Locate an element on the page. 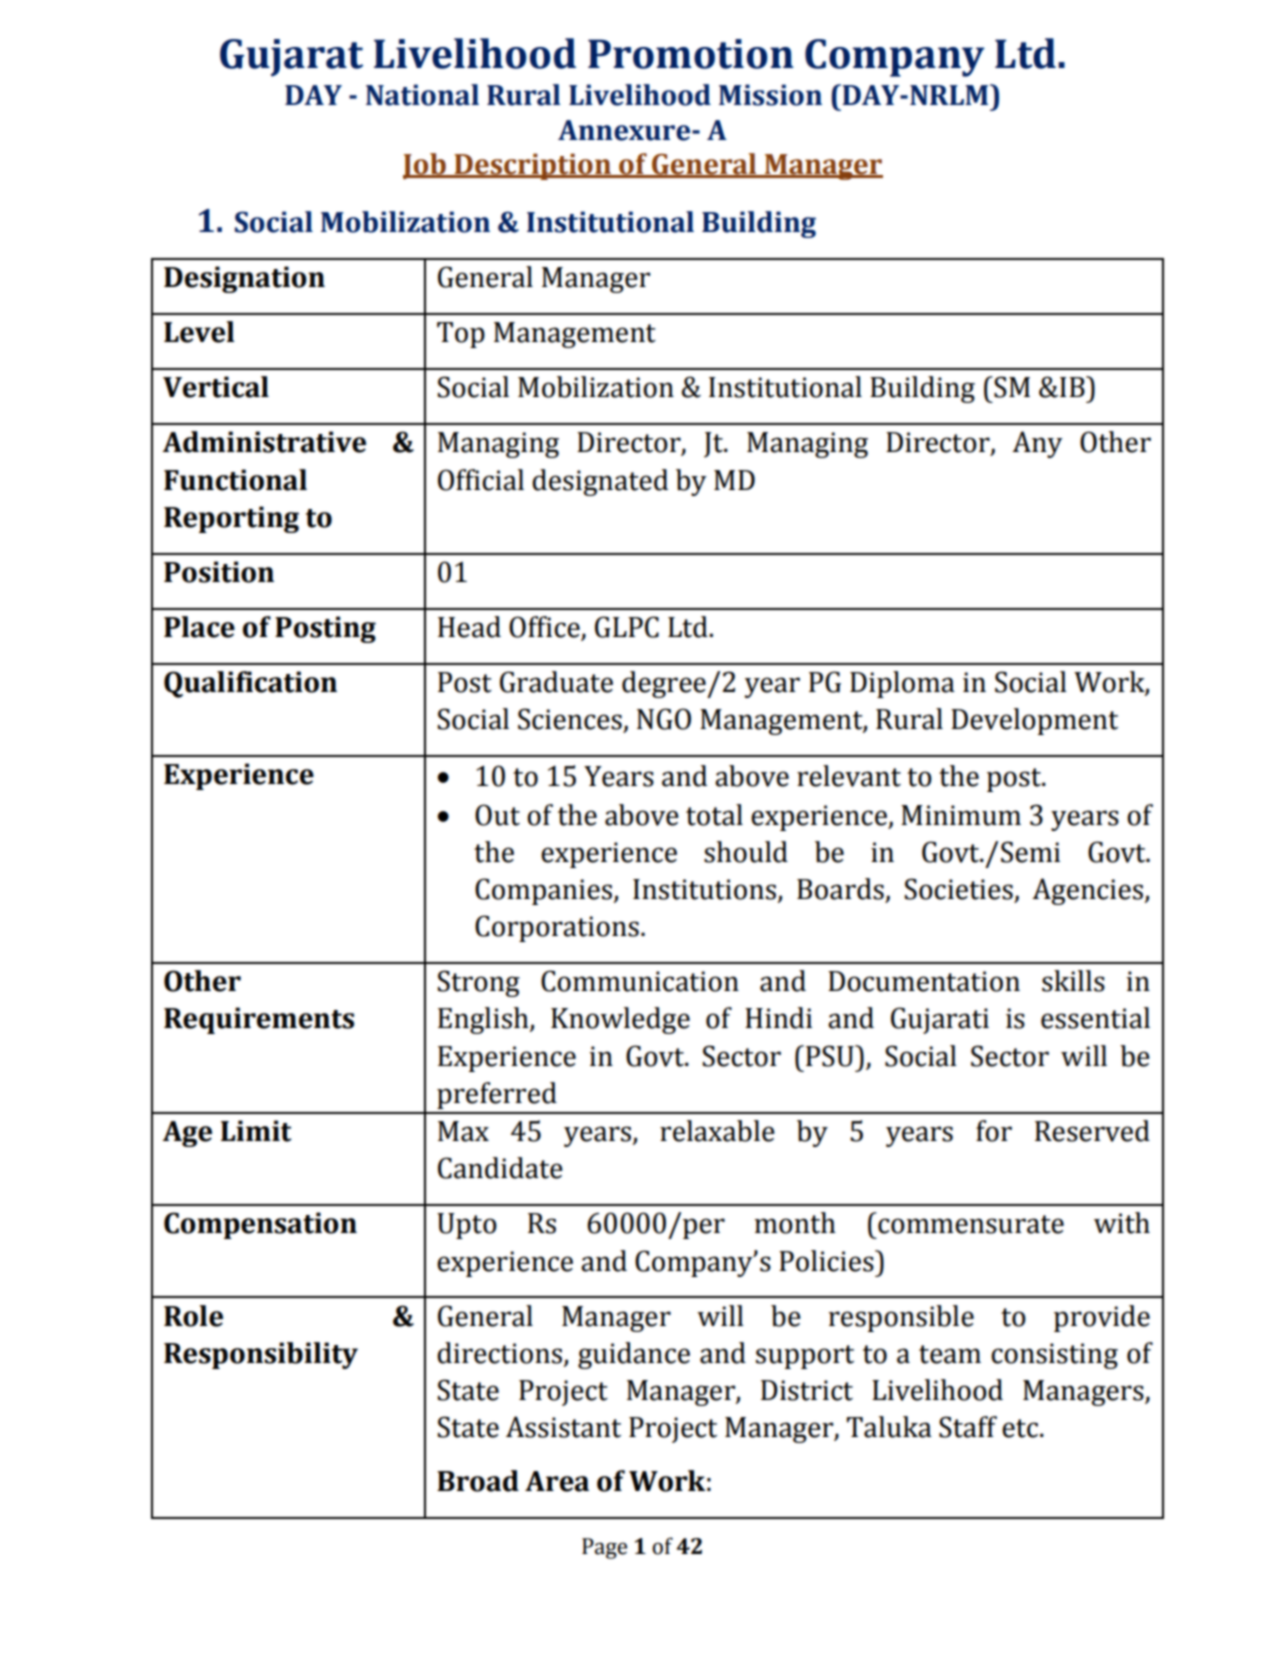  Page is located at coordinates (604, 1548).
